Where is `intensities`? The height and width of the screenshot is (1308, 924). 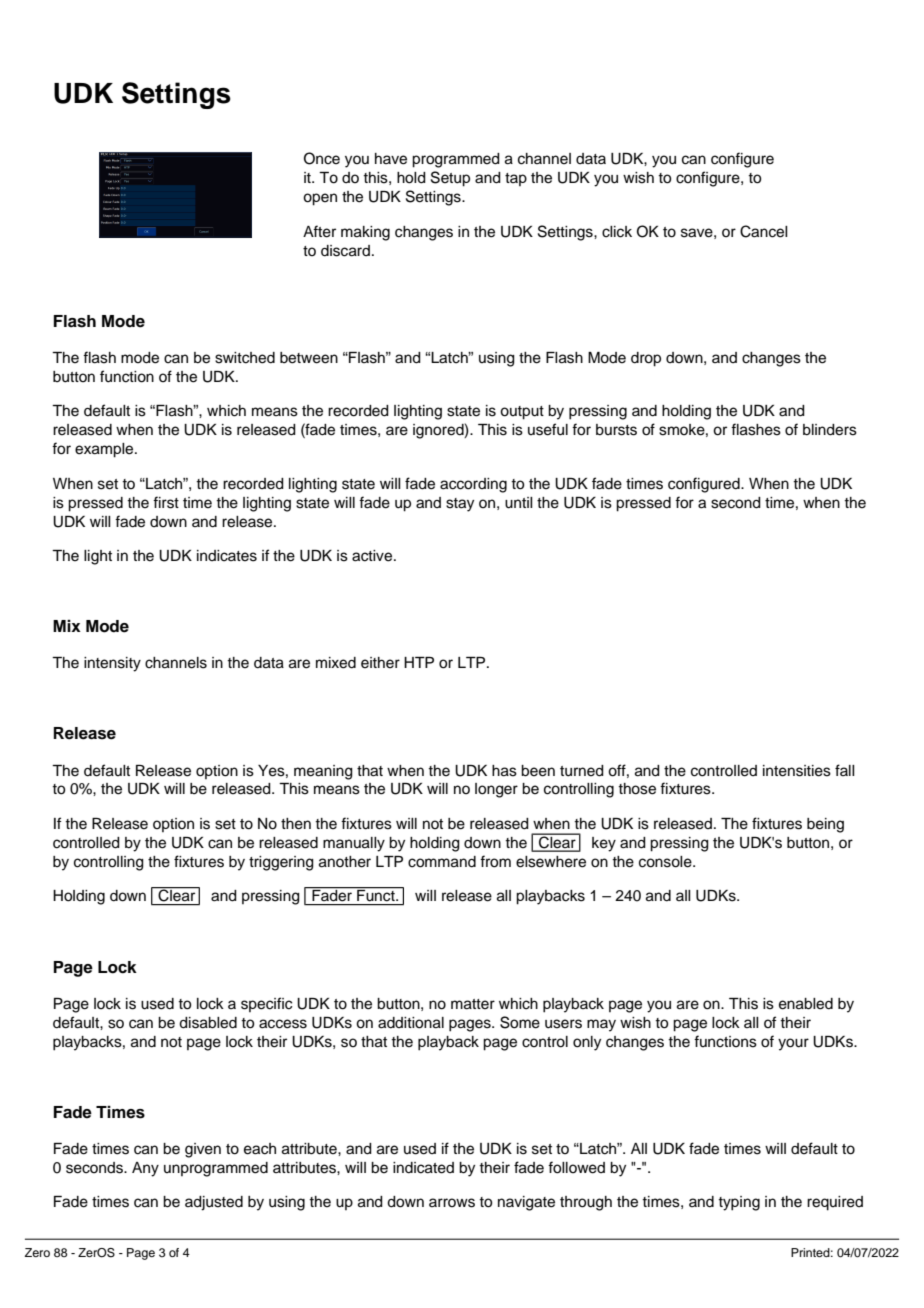
intensities is located at coordinates (797, 771).
